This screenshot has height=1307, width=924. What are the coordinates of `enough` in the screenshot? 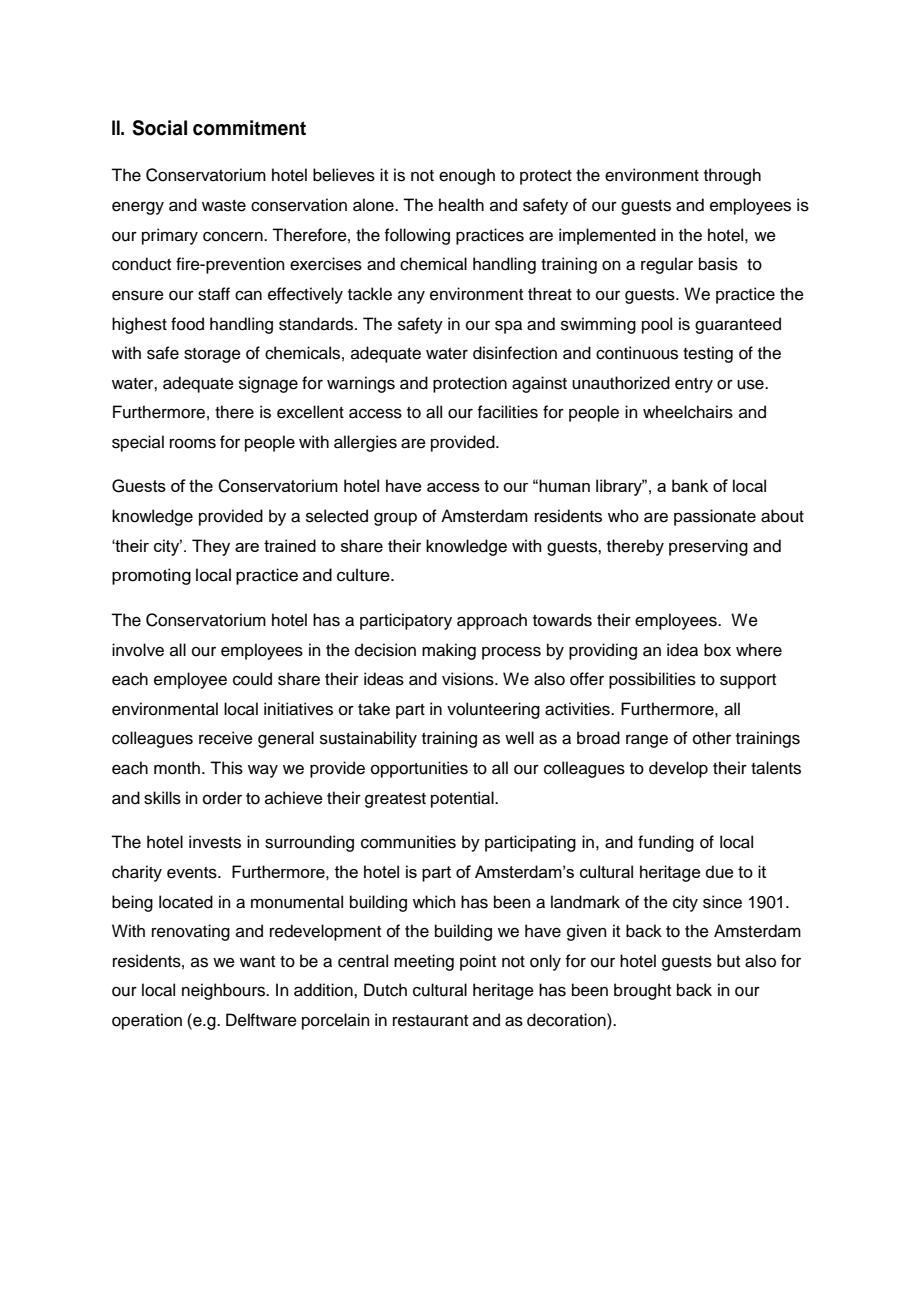 It's located at (467, 176).
